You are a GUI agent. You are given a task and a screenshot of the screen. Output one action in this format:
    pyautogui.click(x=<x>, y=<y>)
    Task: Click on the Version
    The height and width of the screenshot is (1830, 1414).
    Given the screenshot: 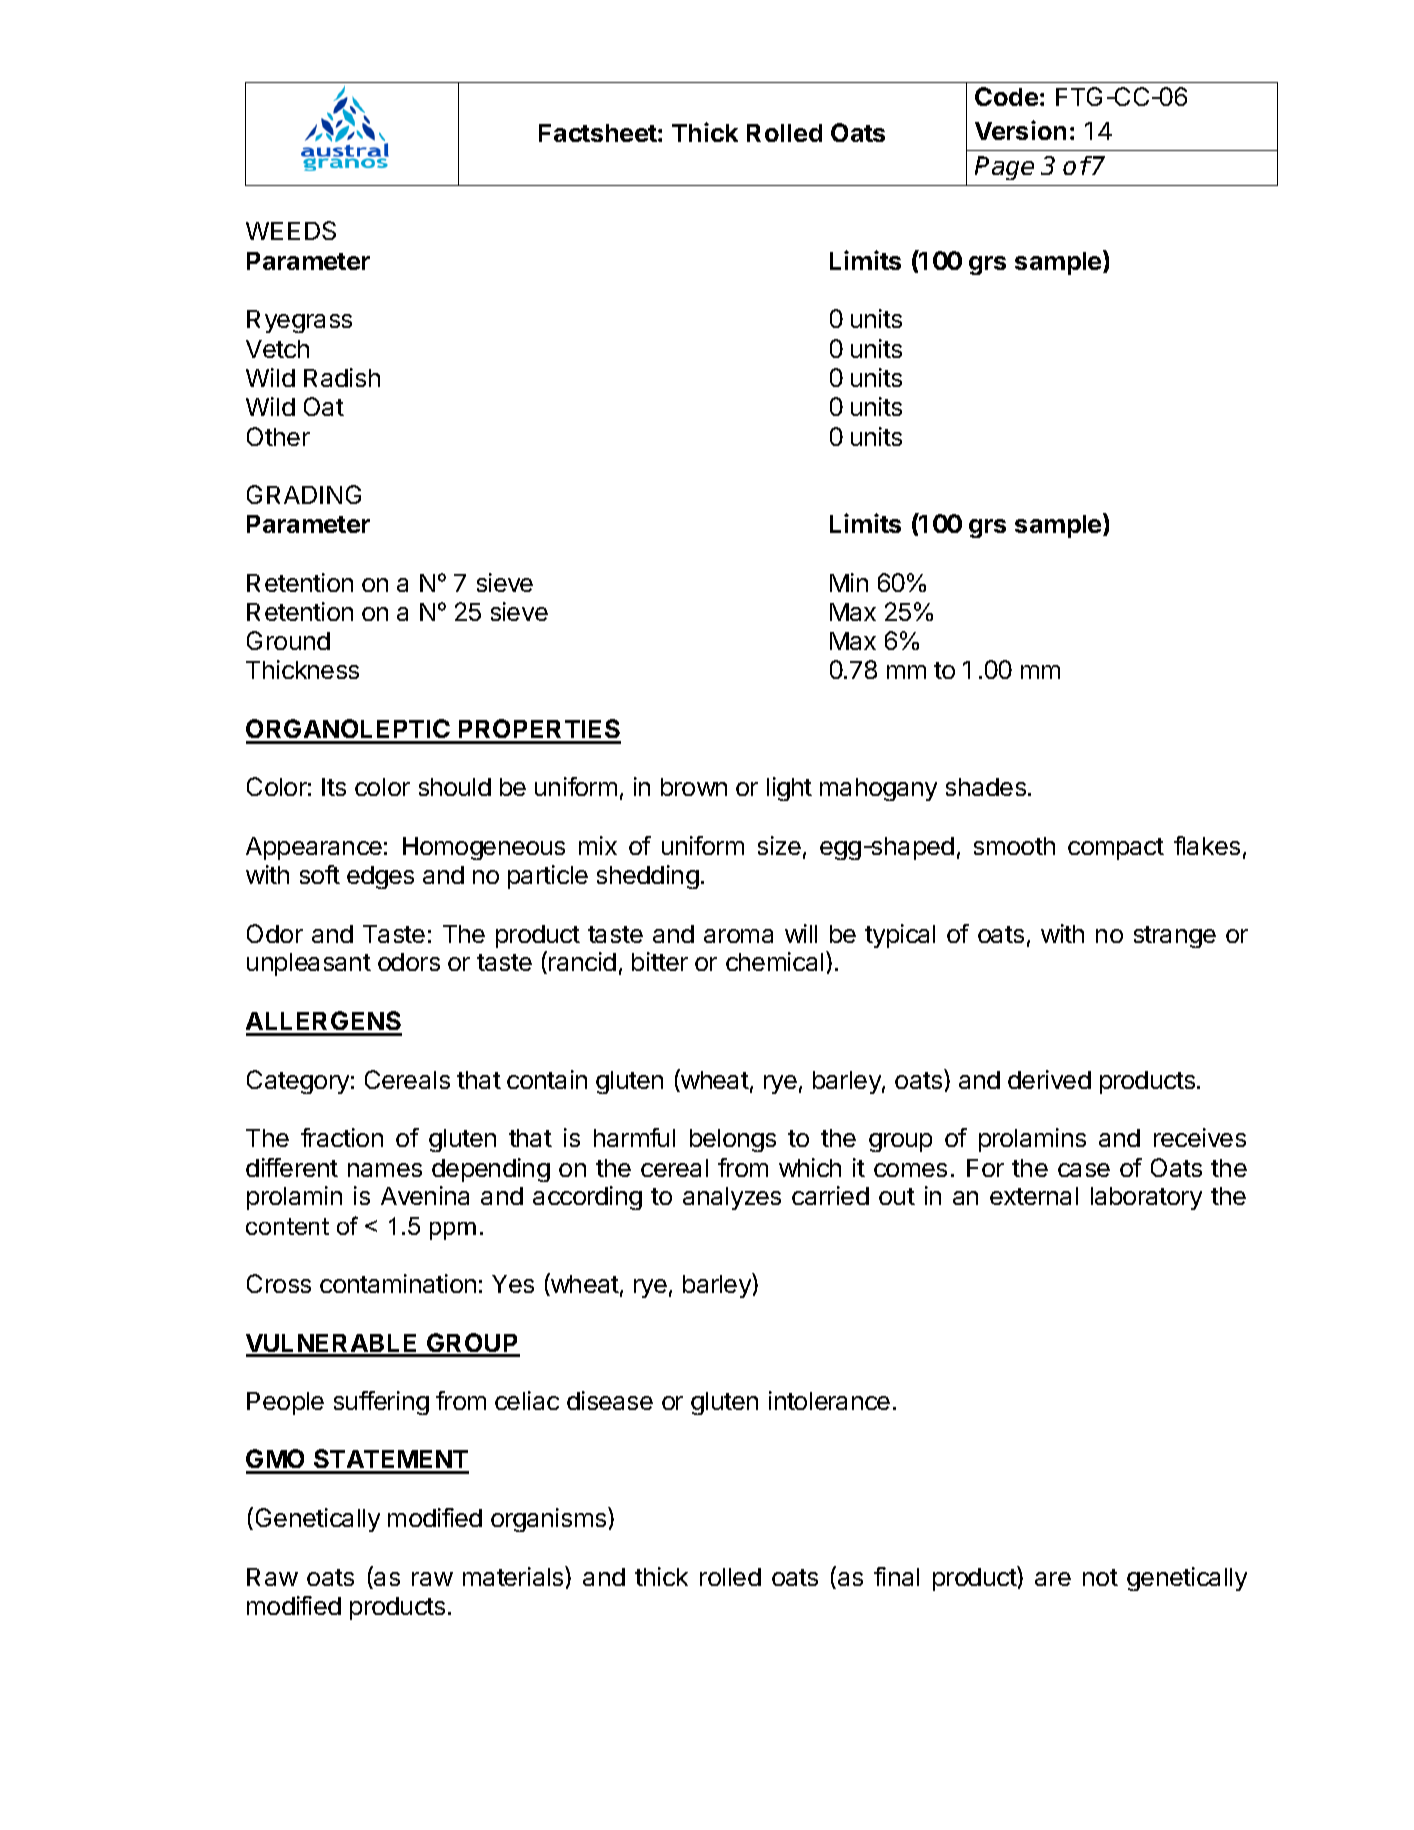 What is the action you would take?
    pyautogui.click(x=1020, y=130)
